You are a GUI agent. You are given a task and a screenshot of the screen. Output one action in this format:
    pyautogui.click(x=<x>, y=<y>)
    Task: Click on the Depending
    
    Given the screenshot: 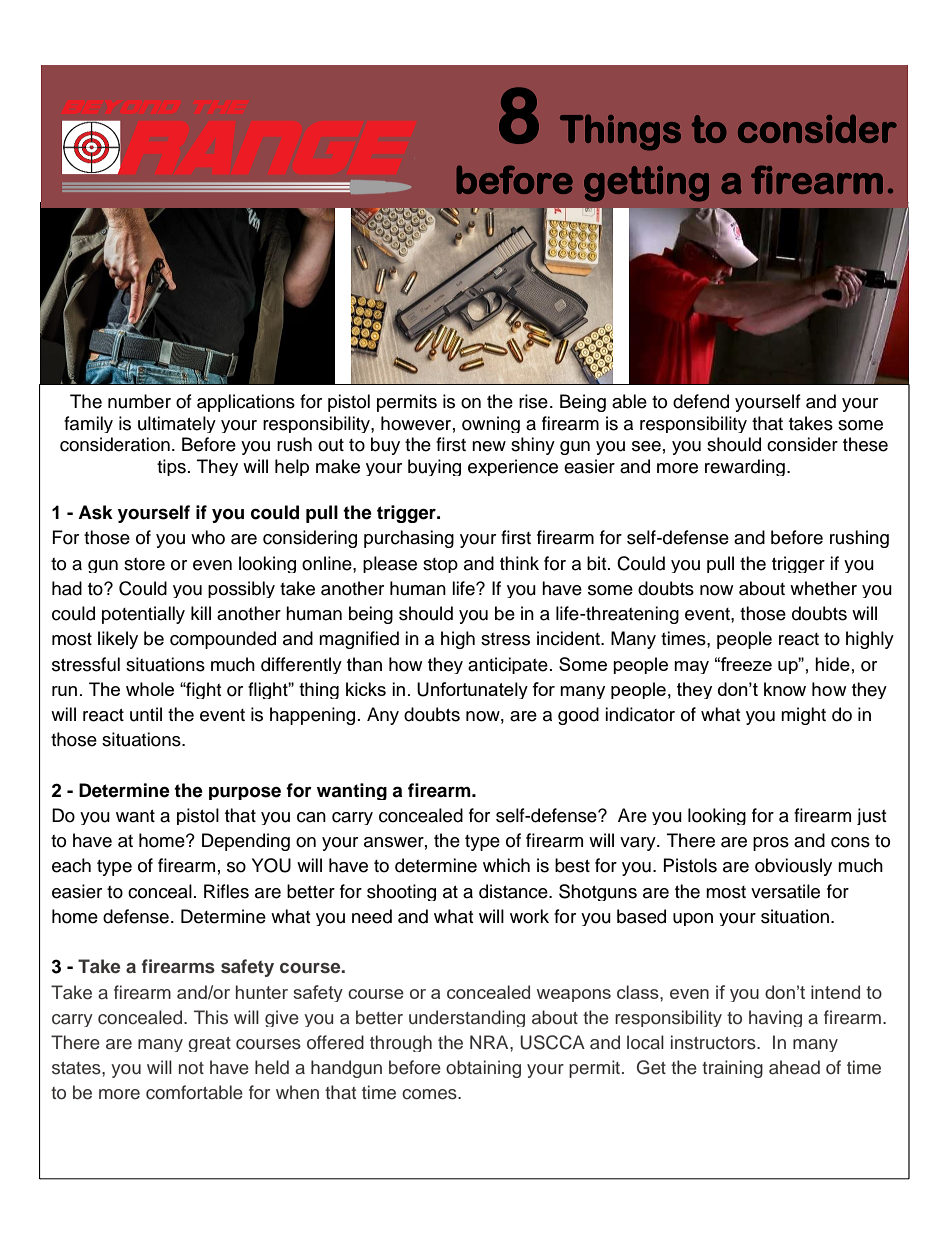 What is the action you would take?
    pyautogui.click(x=246, y=842)
